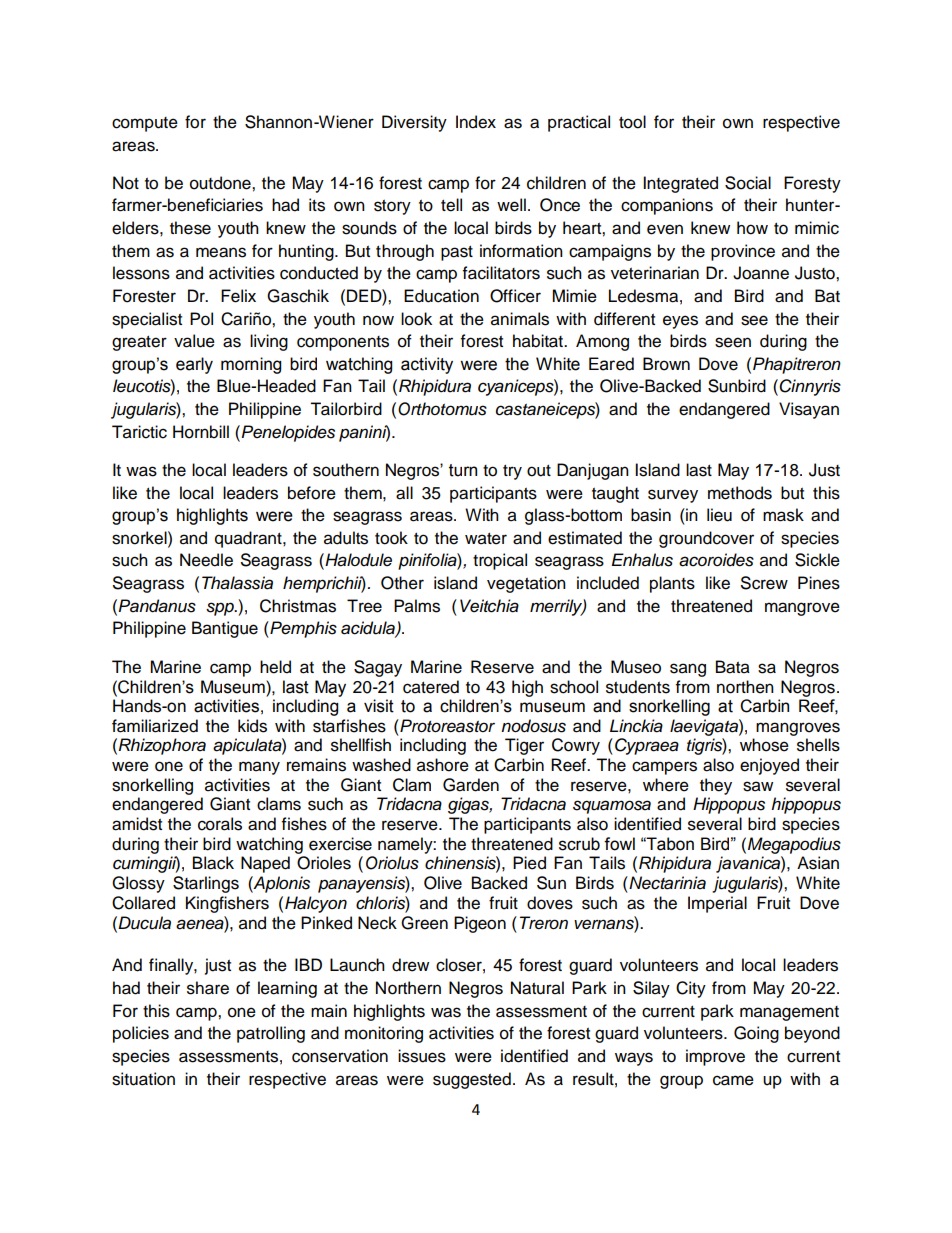 Image resolution: width=952 pixels, height=1233 pixels. What do you see at coordinates (476, 122) in the page?
I see `Index` at bounding box center [476, 122].
